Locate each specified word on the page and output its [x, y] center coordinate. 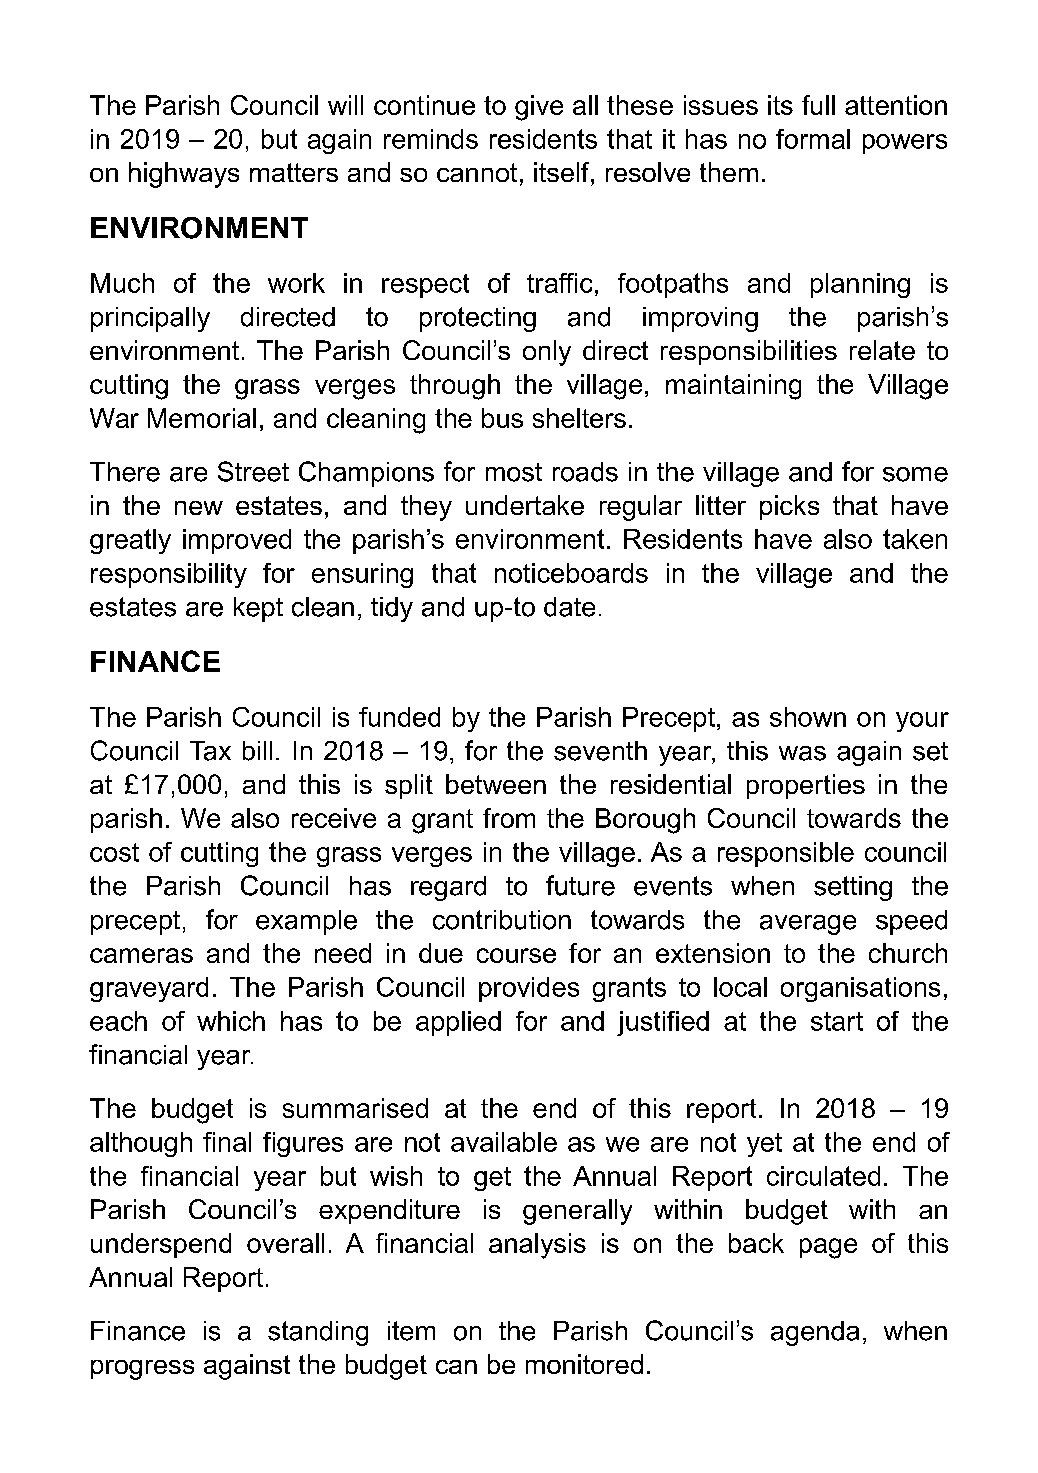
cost [114, 852]
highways [184, 175]
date [569, 607]
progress [142, 1370]
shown [808, 717]
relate [882, 350]
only [547, 353]
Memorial [202, 418]
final [227, 1142]
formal [813, 139]
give [539, 108]
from [509, 818]
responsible [786, 854]
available [504, 1142]
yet [764, 1145]
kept [258, 609]
